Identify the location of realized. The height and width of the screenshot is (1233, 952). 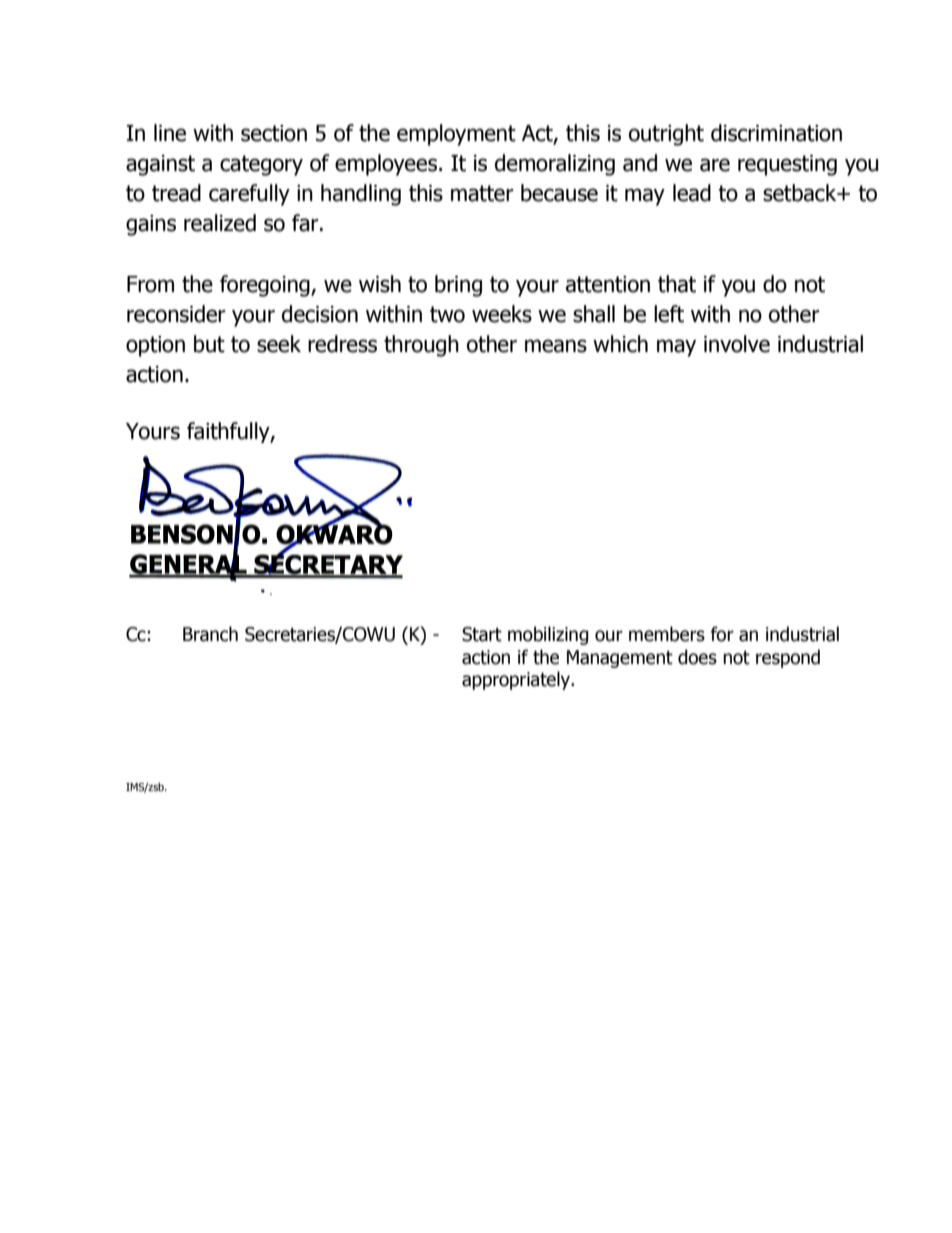
(220, 223).
